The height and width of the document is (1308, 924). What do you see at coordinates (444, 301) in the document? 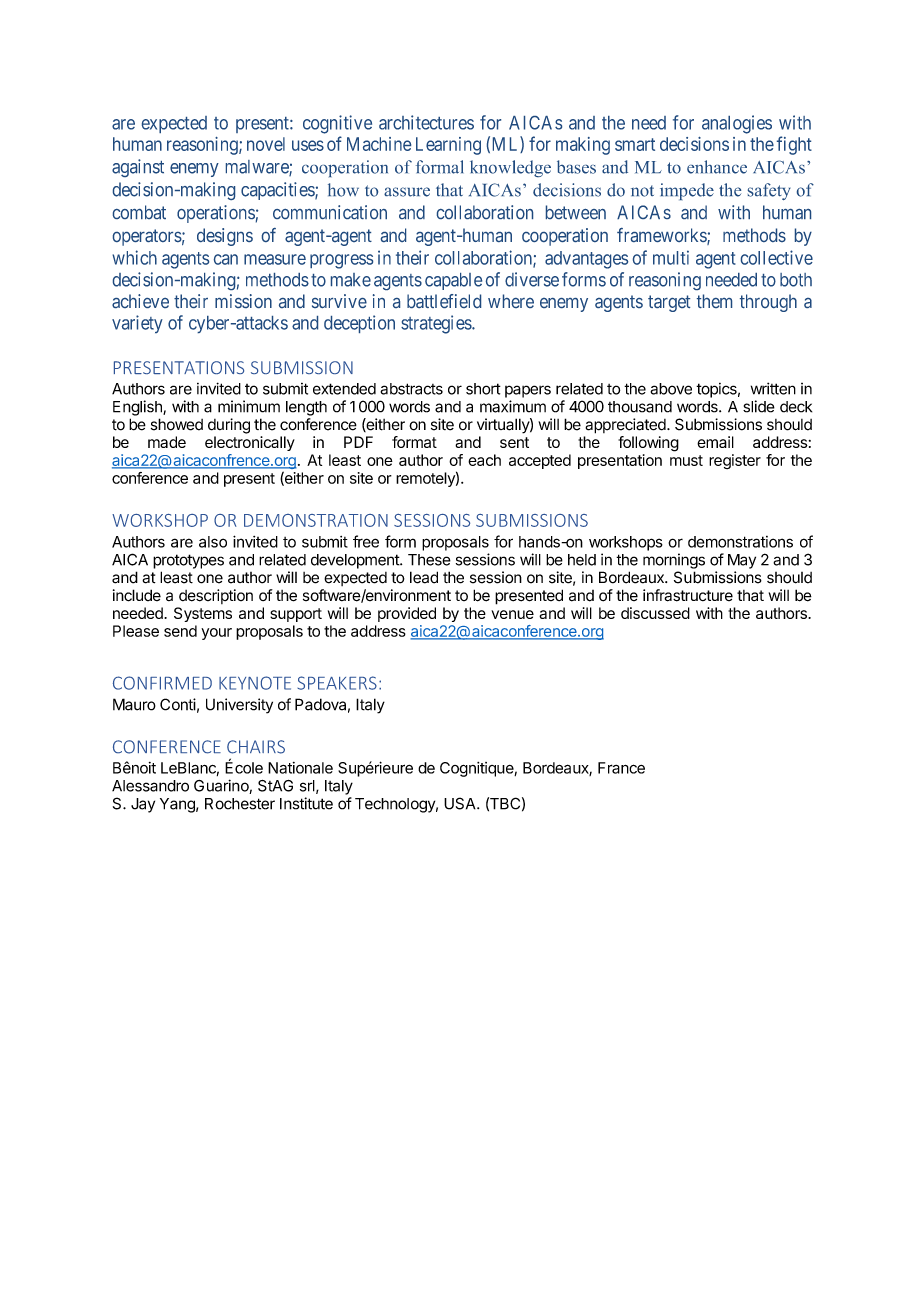
I see `battlefield` at bounding box center [444, 301].
